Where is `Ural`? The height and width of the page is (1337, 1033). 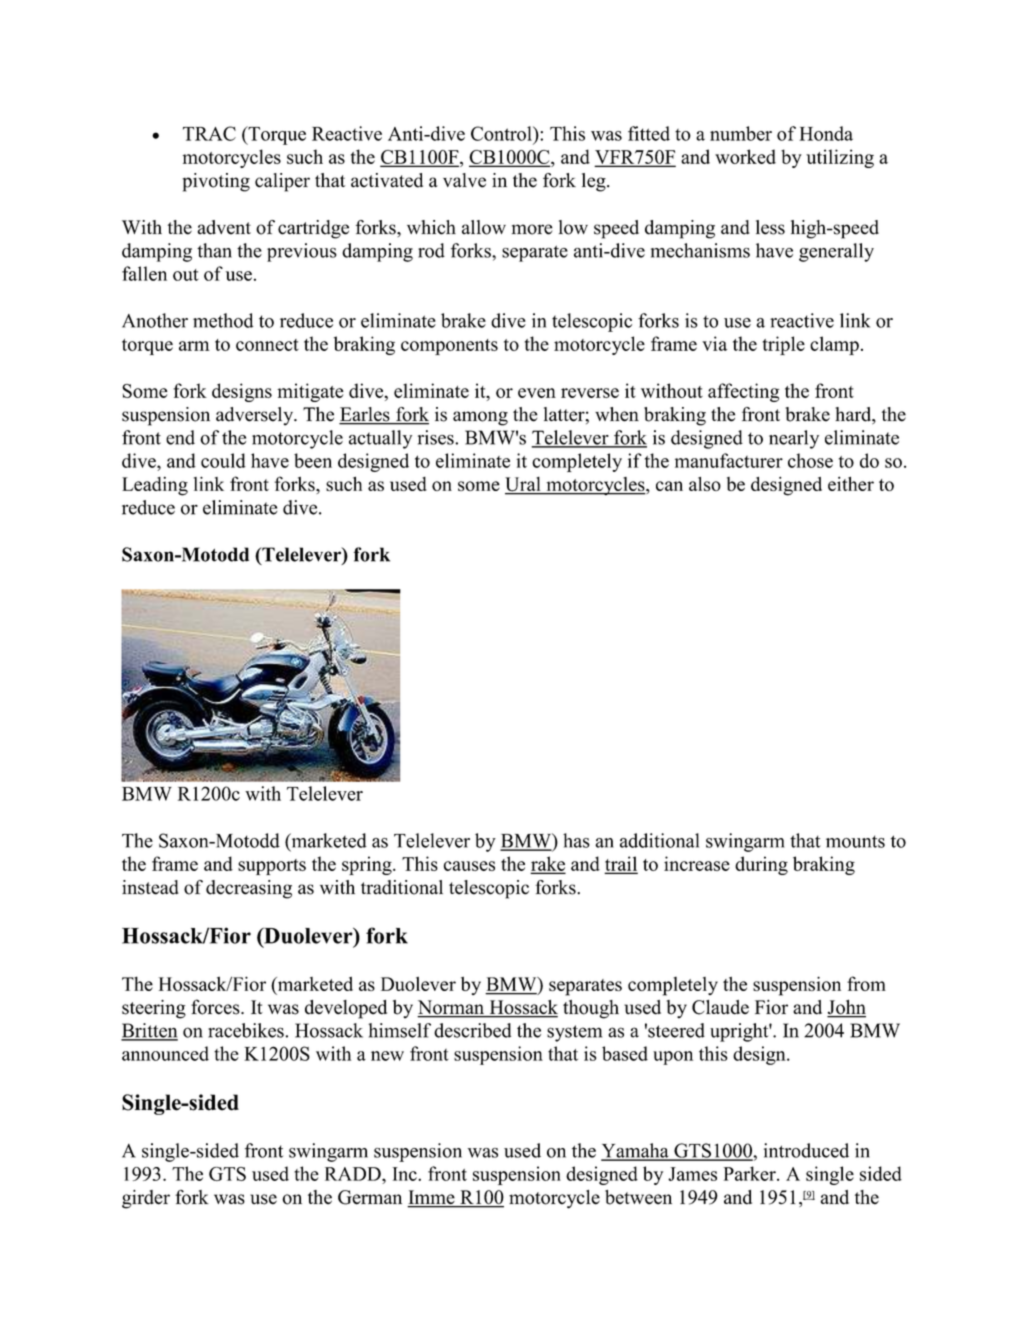 Ural is located at coordinates (524, 485).
